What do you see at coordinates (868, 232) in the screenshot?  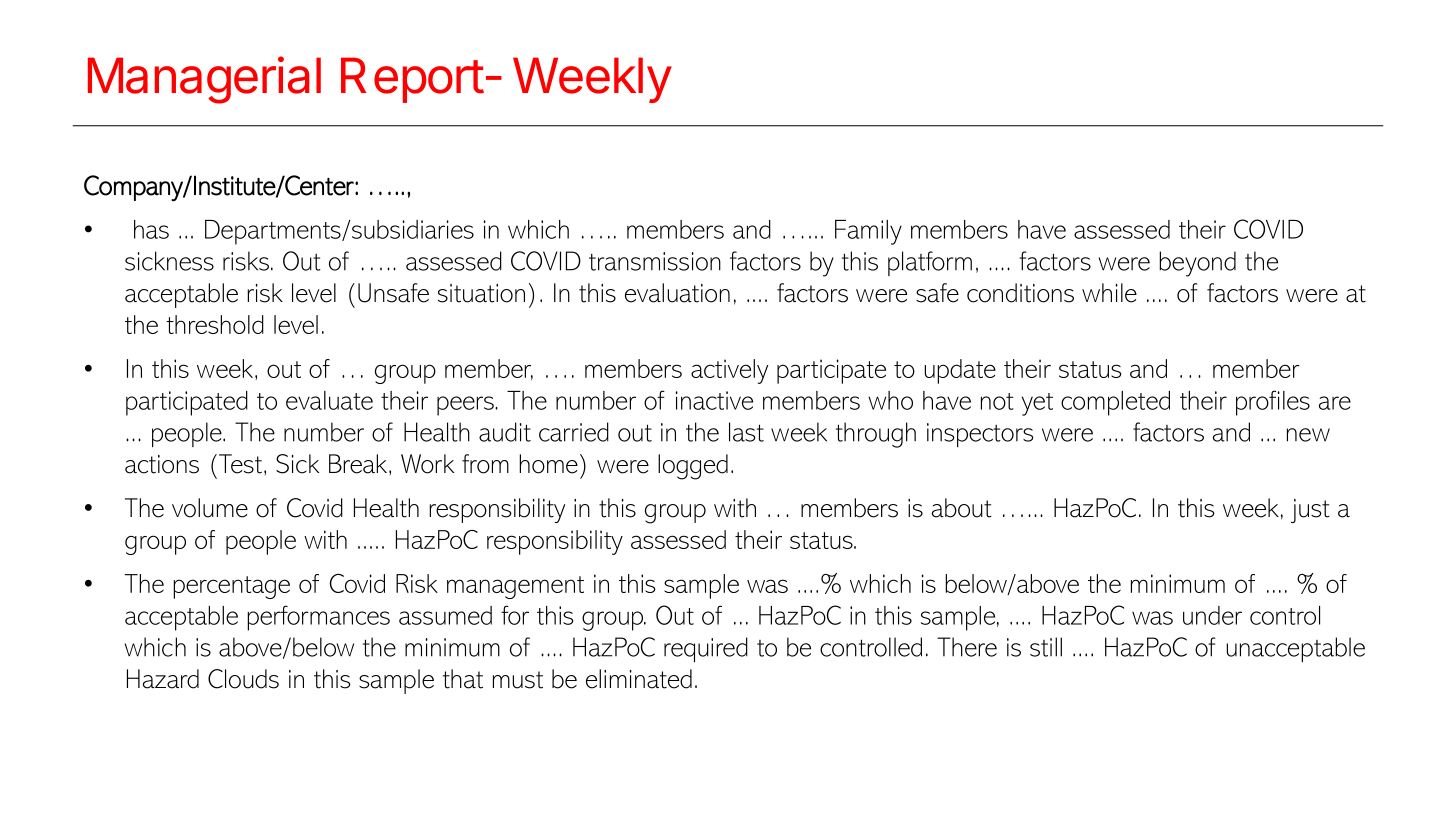 I see `Family` at bounding box center [868, 232].
